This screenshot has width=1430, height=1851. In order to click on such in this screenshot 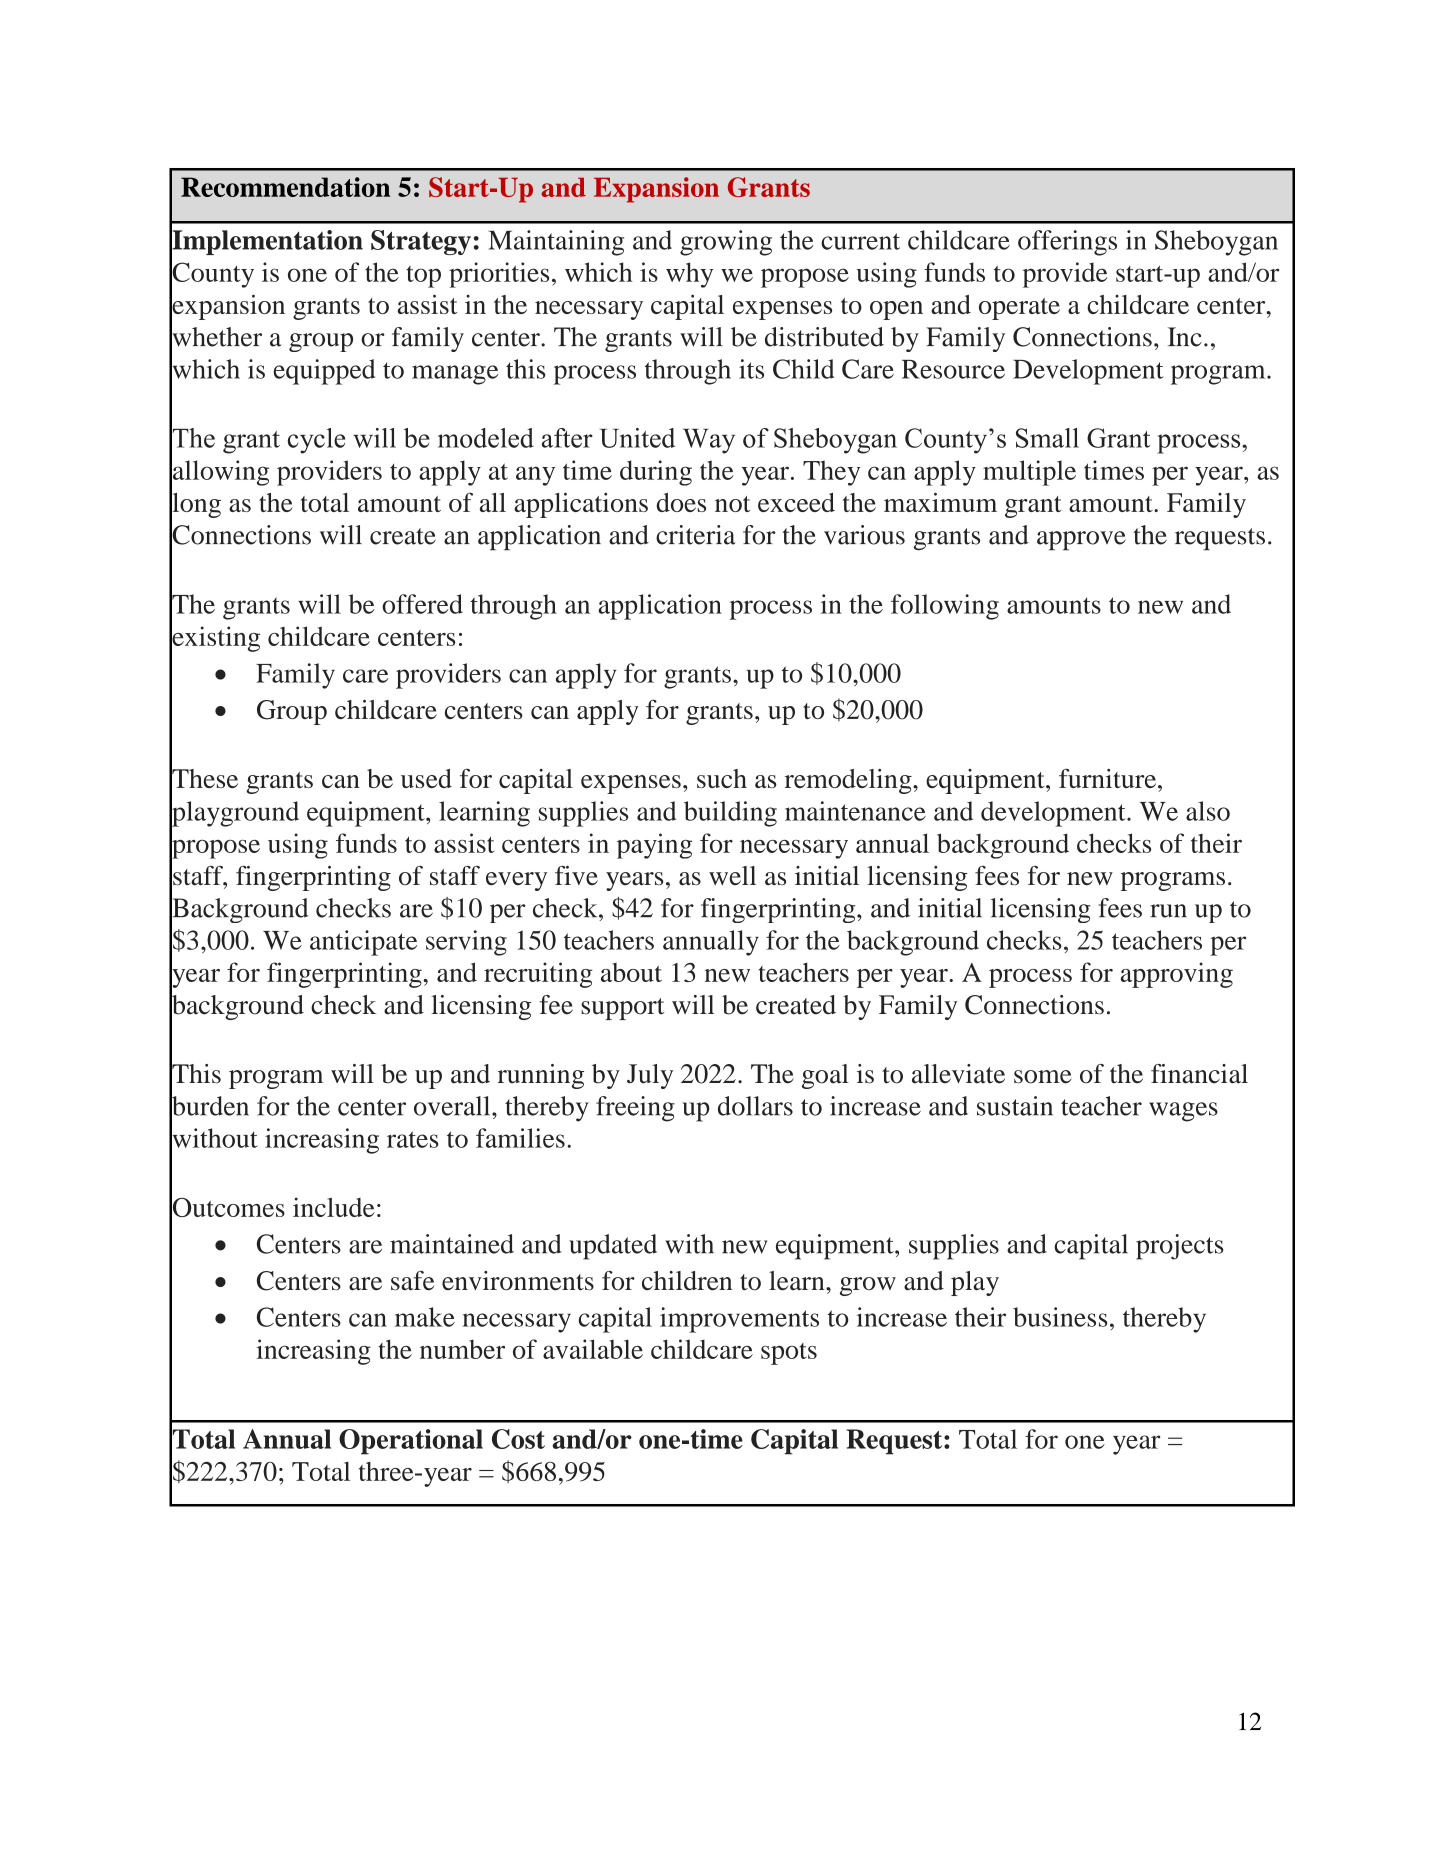, I will do `click(722, 778)`.
